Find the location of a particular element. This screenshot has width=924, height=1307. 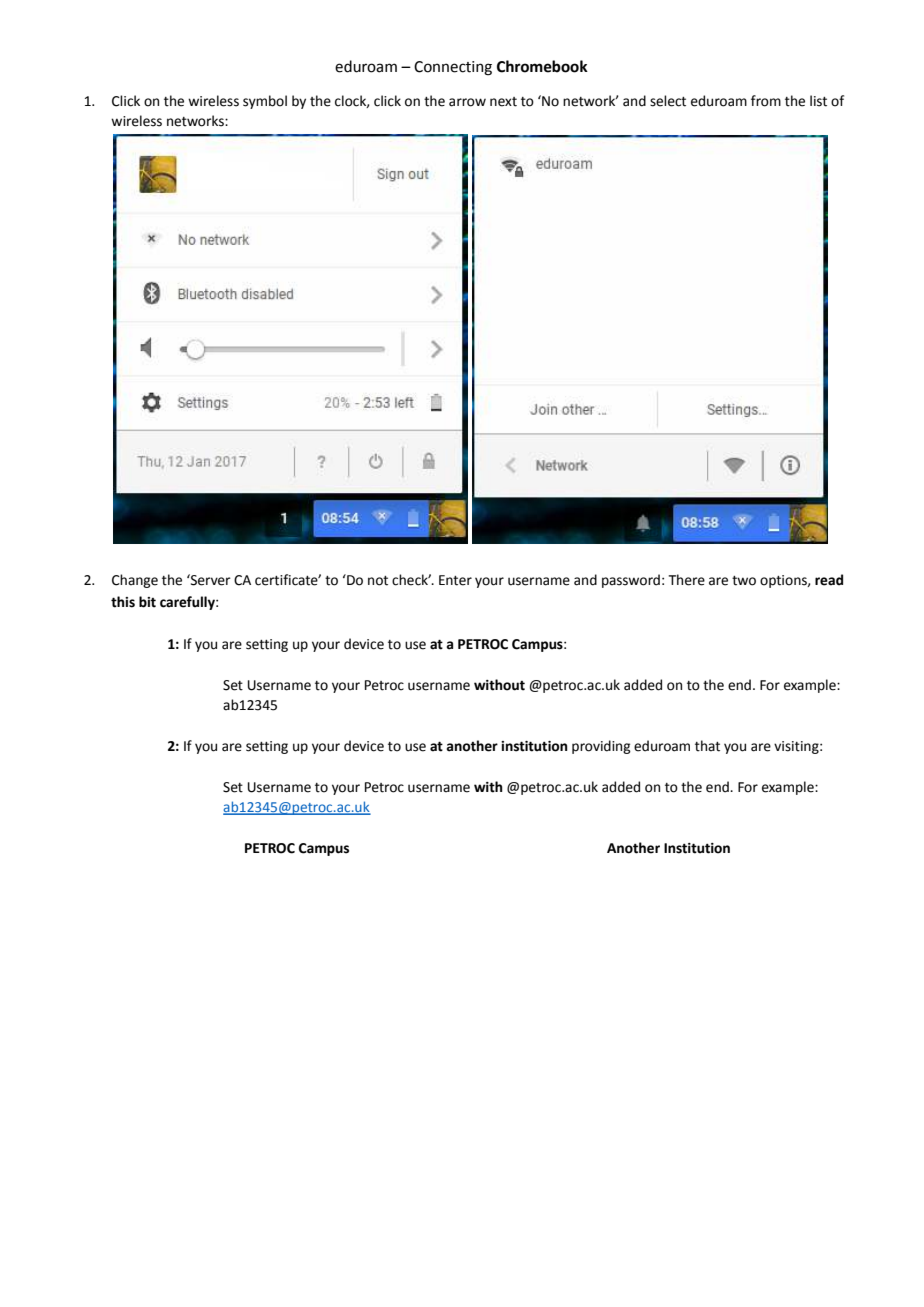

Change is located at coordinates (135, 581).
